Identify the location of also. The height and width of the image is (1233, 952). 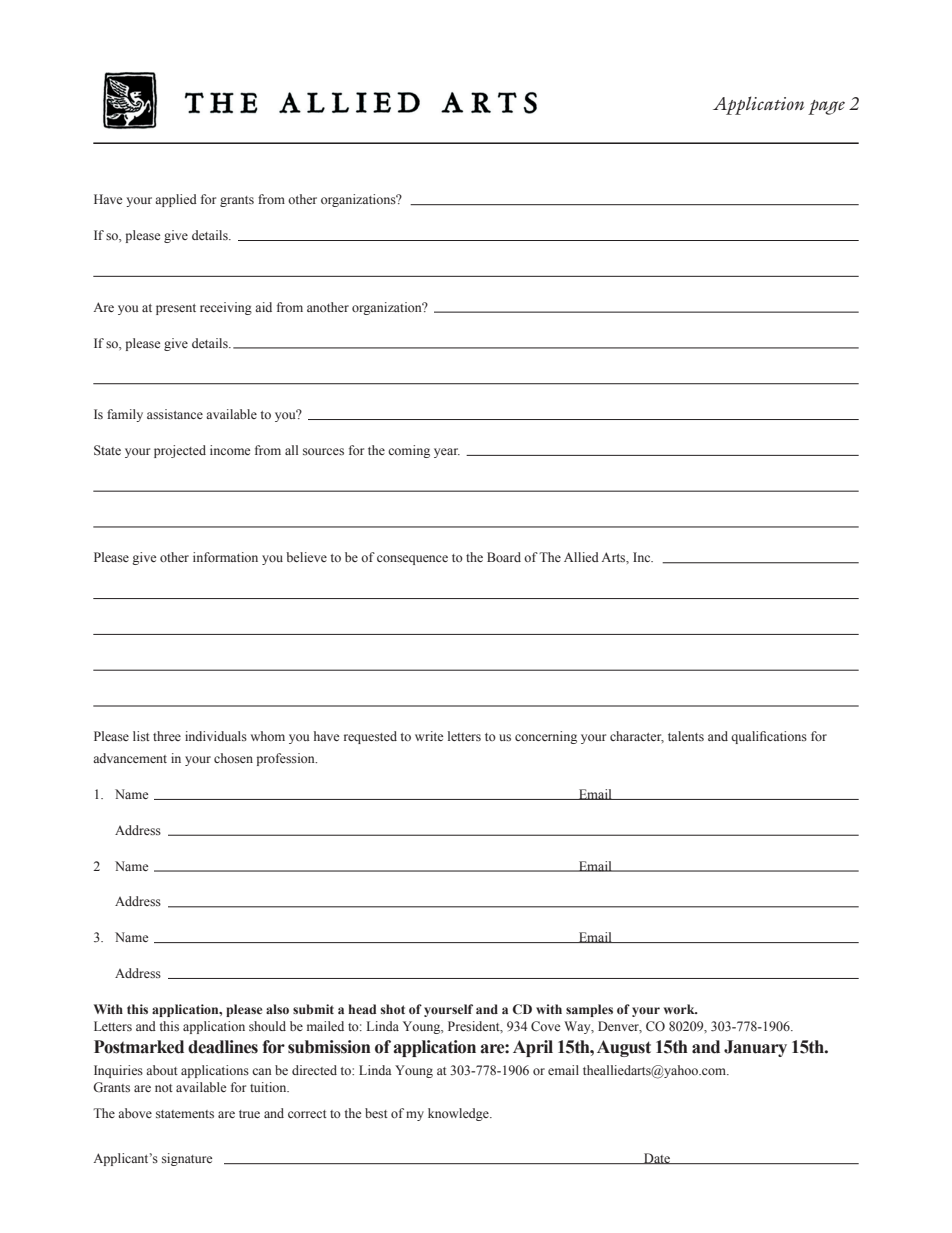
(277, 1009).
